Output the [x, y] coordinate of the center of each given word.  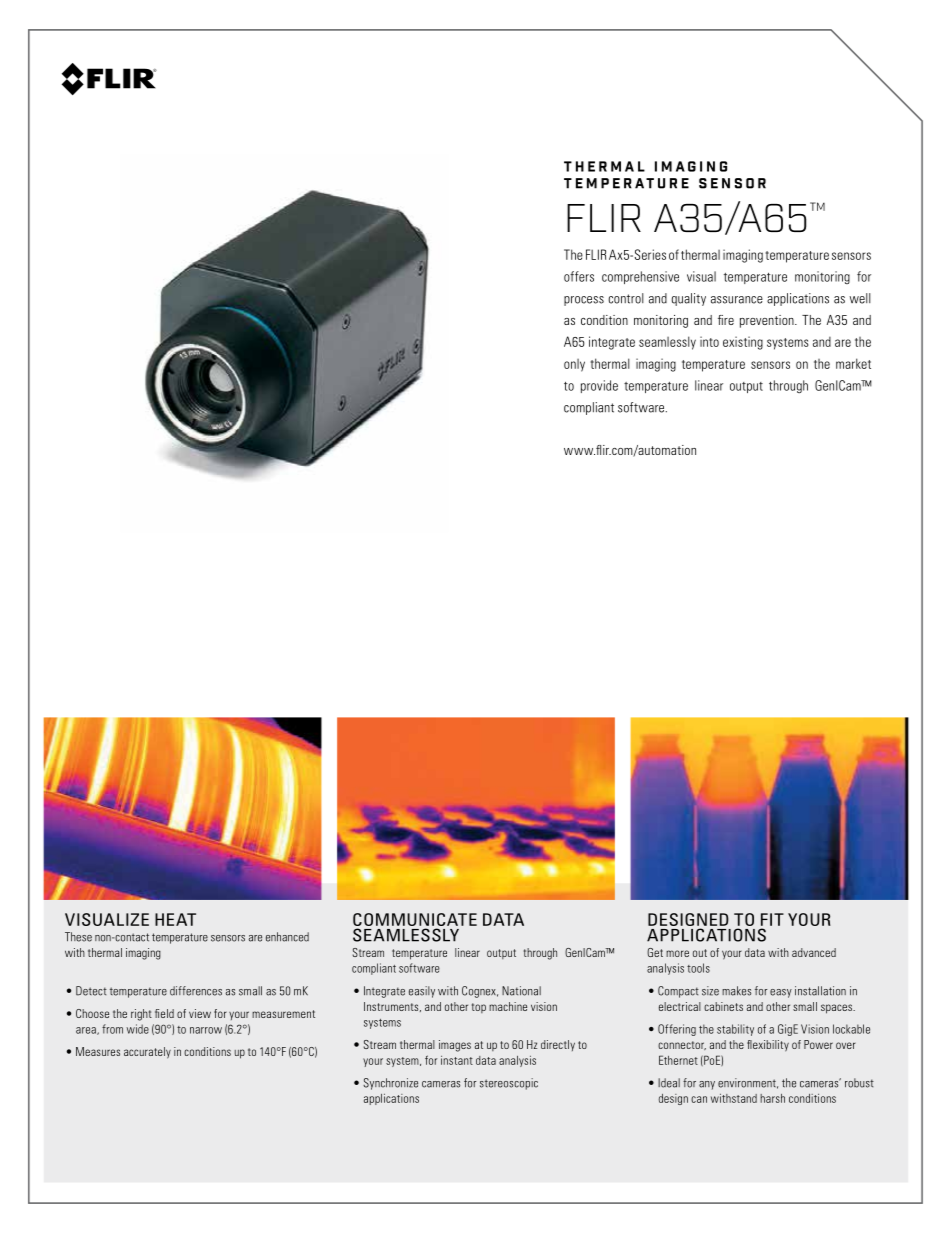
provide [599, 386]
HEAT [175, 919]
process [584, 301]
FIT [772, 919]
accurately [147, 1053]
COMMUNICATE [415, 921]
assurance [737, 300]
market [853, 363]
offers [579, 276]
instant [457, 1060]
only [574, 365]
